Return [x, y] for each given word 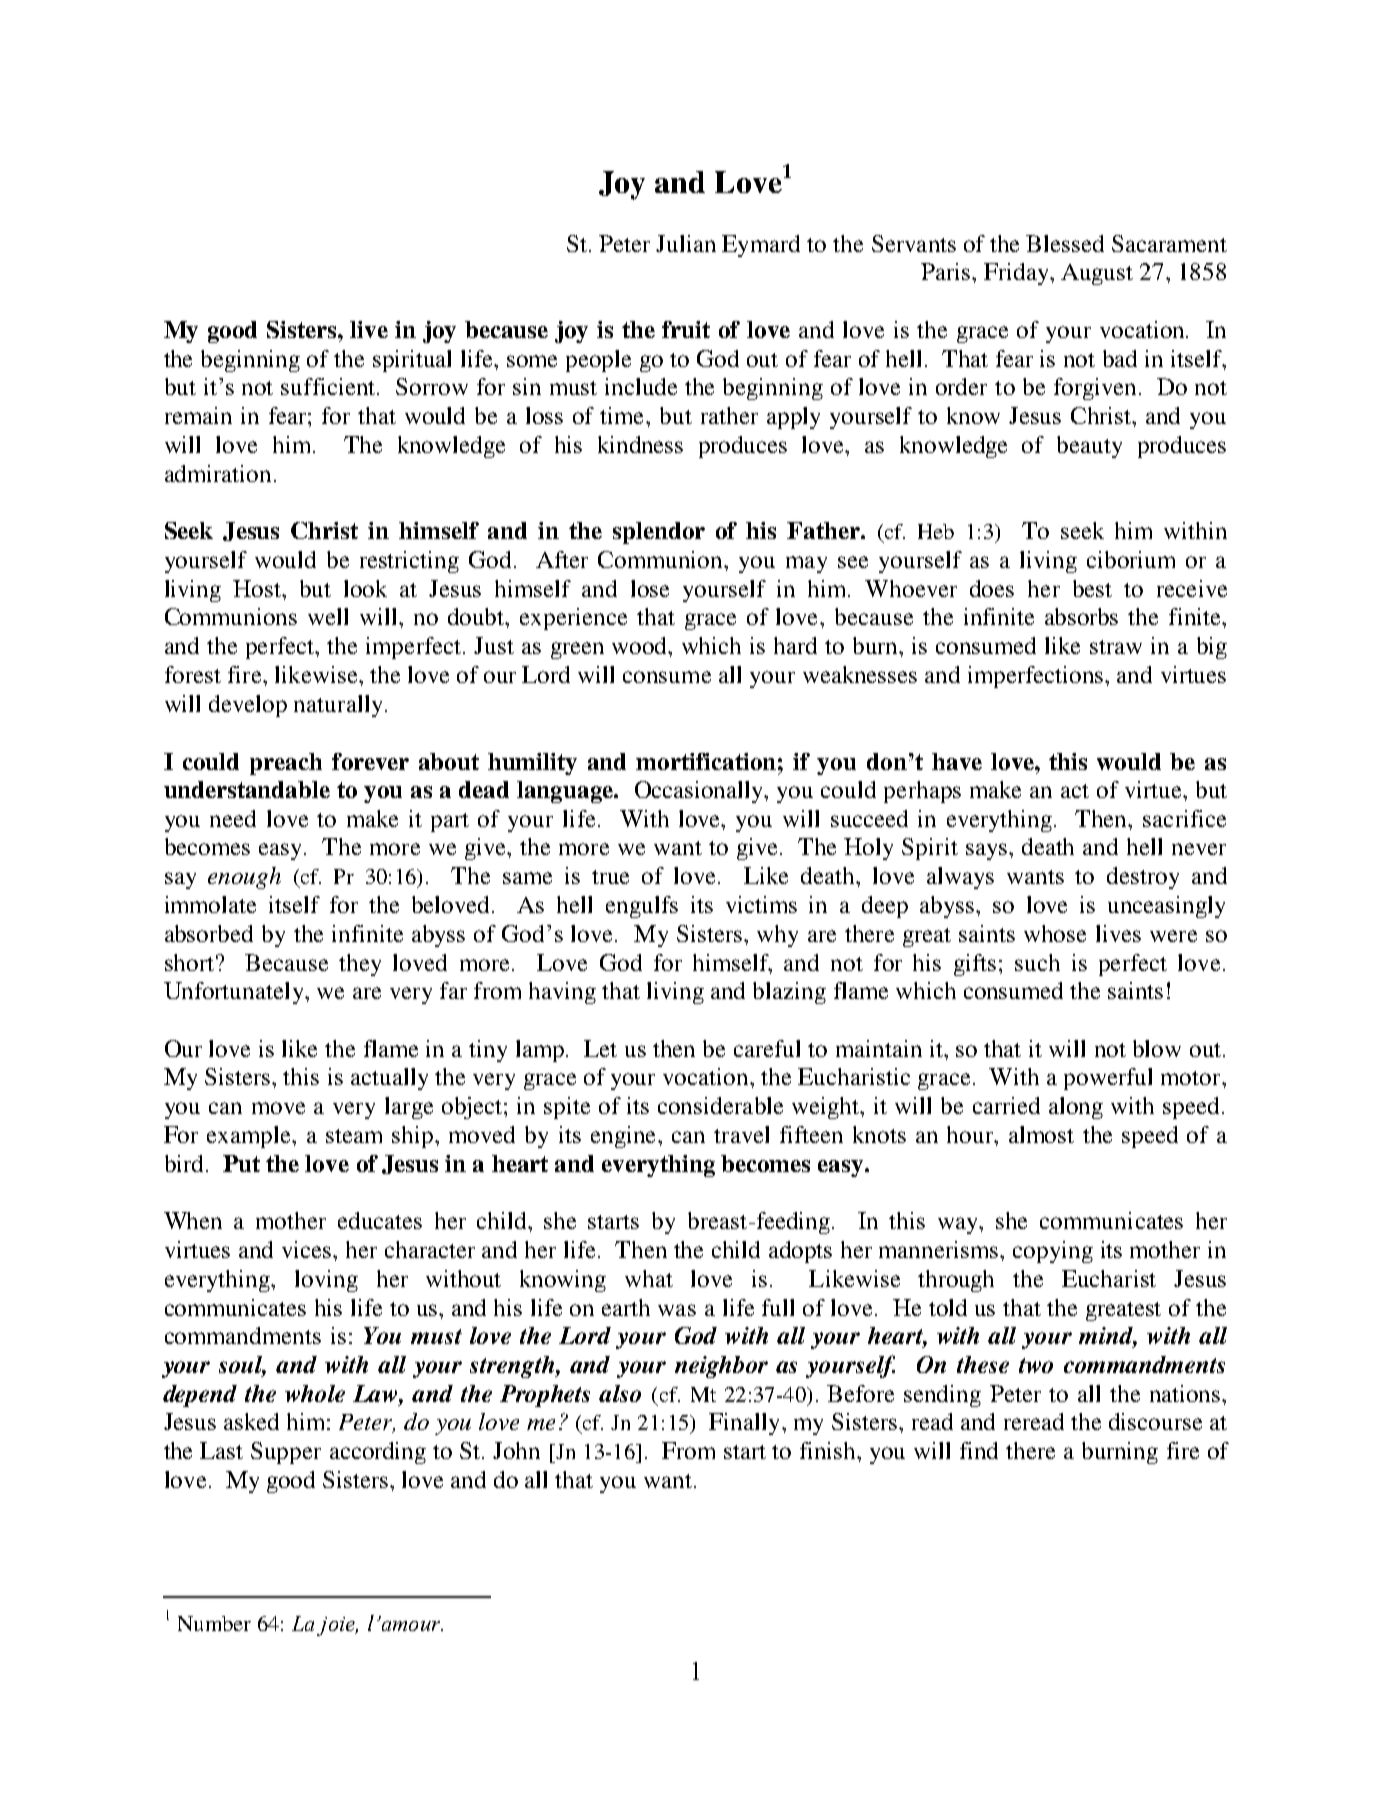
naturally [338, 706]
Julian [686, 243]
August [1097, 274]
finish [829, 1450]
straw [1116, 647]
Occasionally [700, 792]
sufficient [329, 386]
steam [354, 1136]
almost [1041, 1134]
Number [214, 1623]
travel [741, 1134]
